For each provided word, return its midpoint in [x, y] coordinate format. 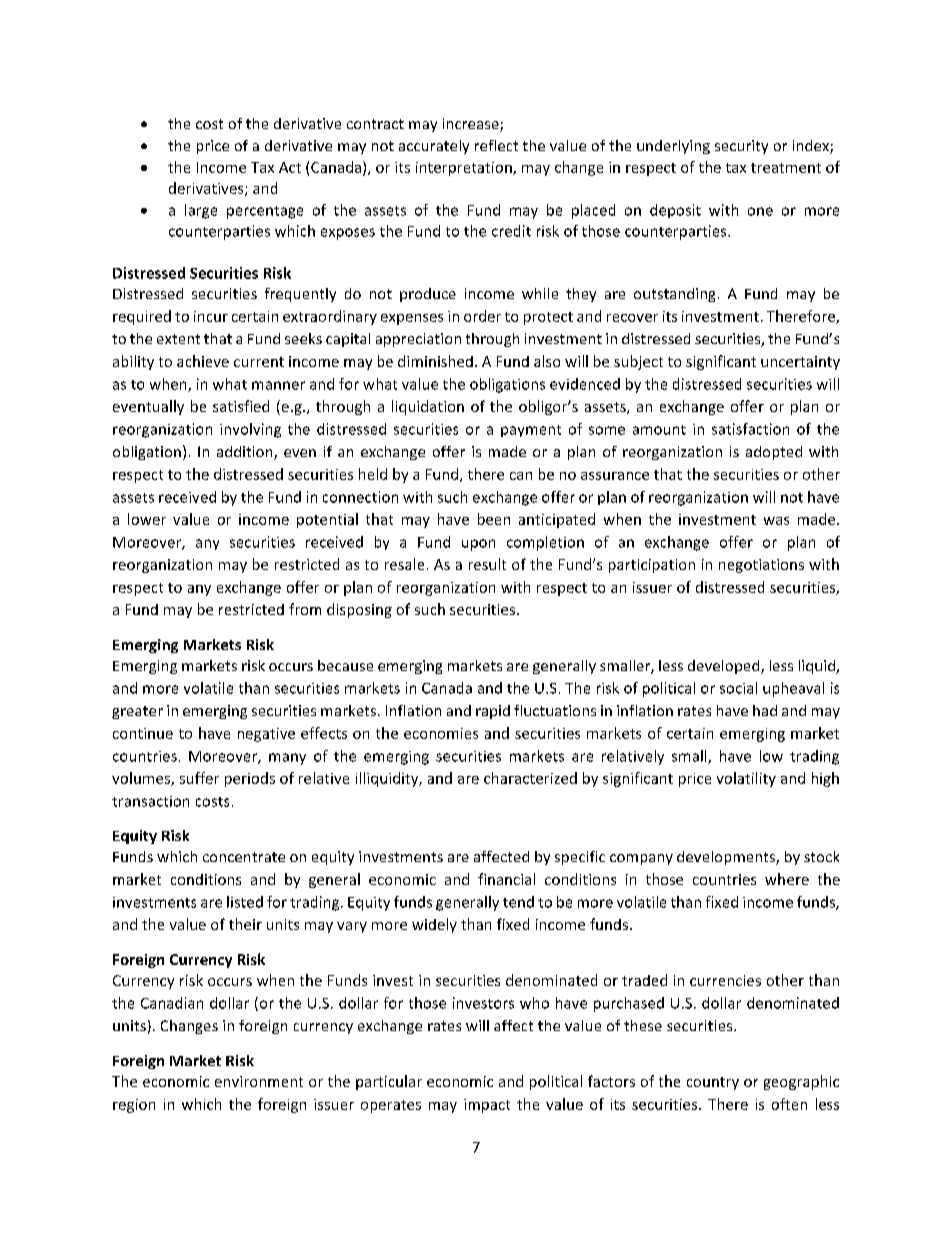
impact [487, 1106]
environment [259, 1081]
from [305, 609]
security [741, 147]
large [201, 211]
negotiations [761, 566]
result [487, 564]
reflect [496, 145]
